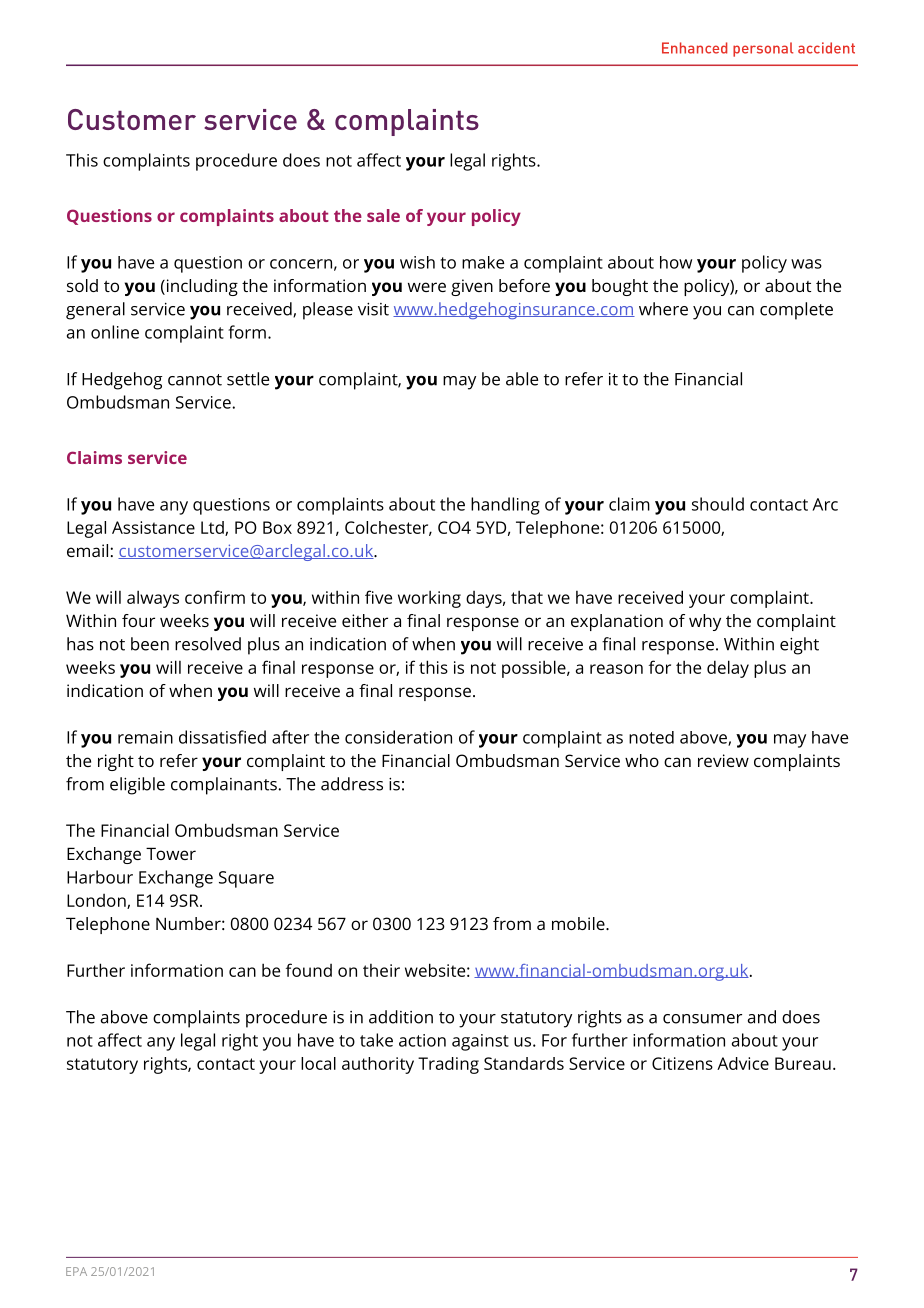 The width and height of the screenshot is (924, 1308). I want to click on Trading, so click(448, 1065).
